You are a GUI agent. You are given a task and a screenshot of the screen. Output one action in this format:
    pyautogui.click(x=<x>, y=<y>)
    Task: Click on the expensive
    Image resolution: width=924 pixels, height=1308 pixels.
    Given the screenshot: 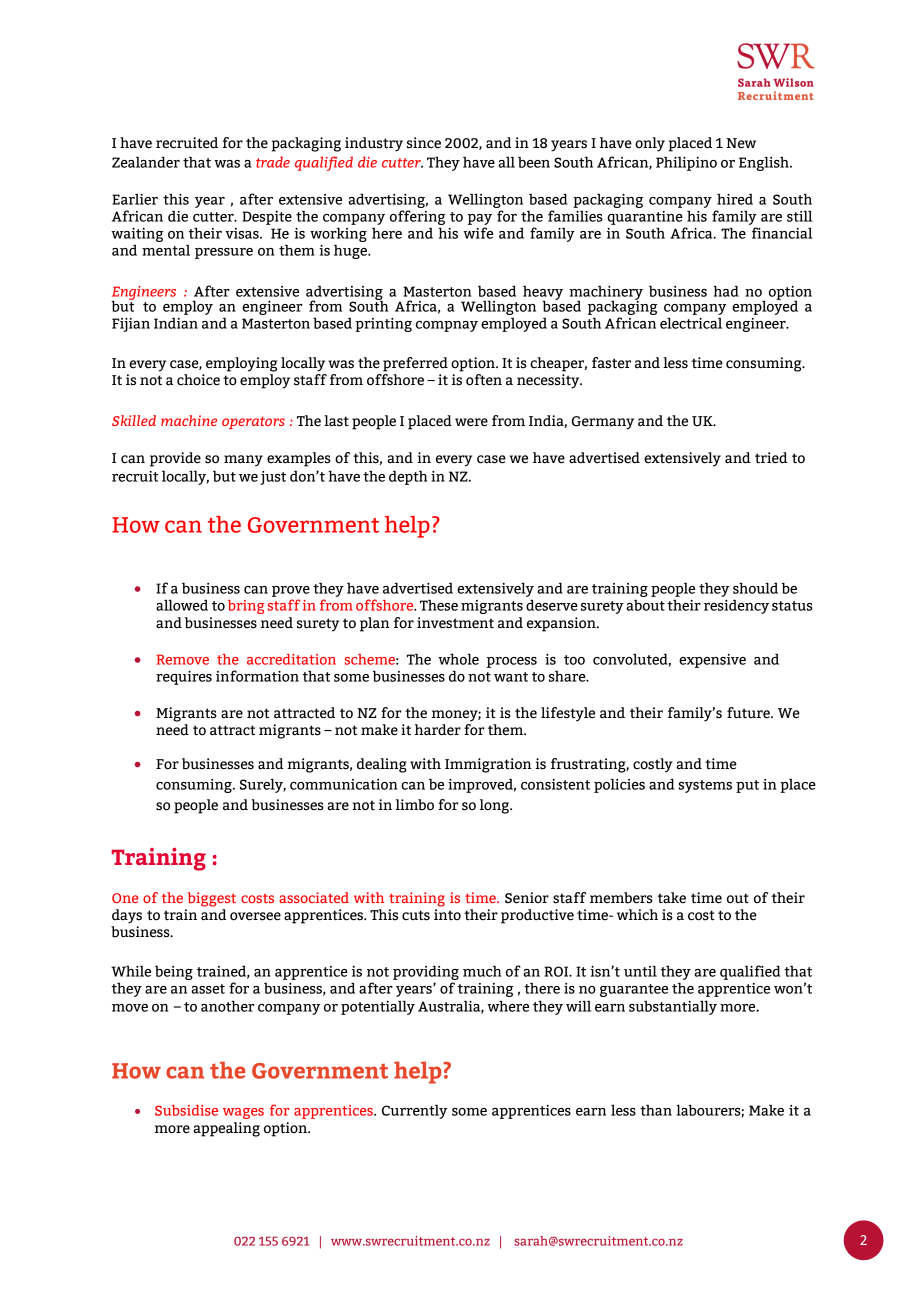 What is the action you would take?
    pyautogui.click(x=712, y=661)
